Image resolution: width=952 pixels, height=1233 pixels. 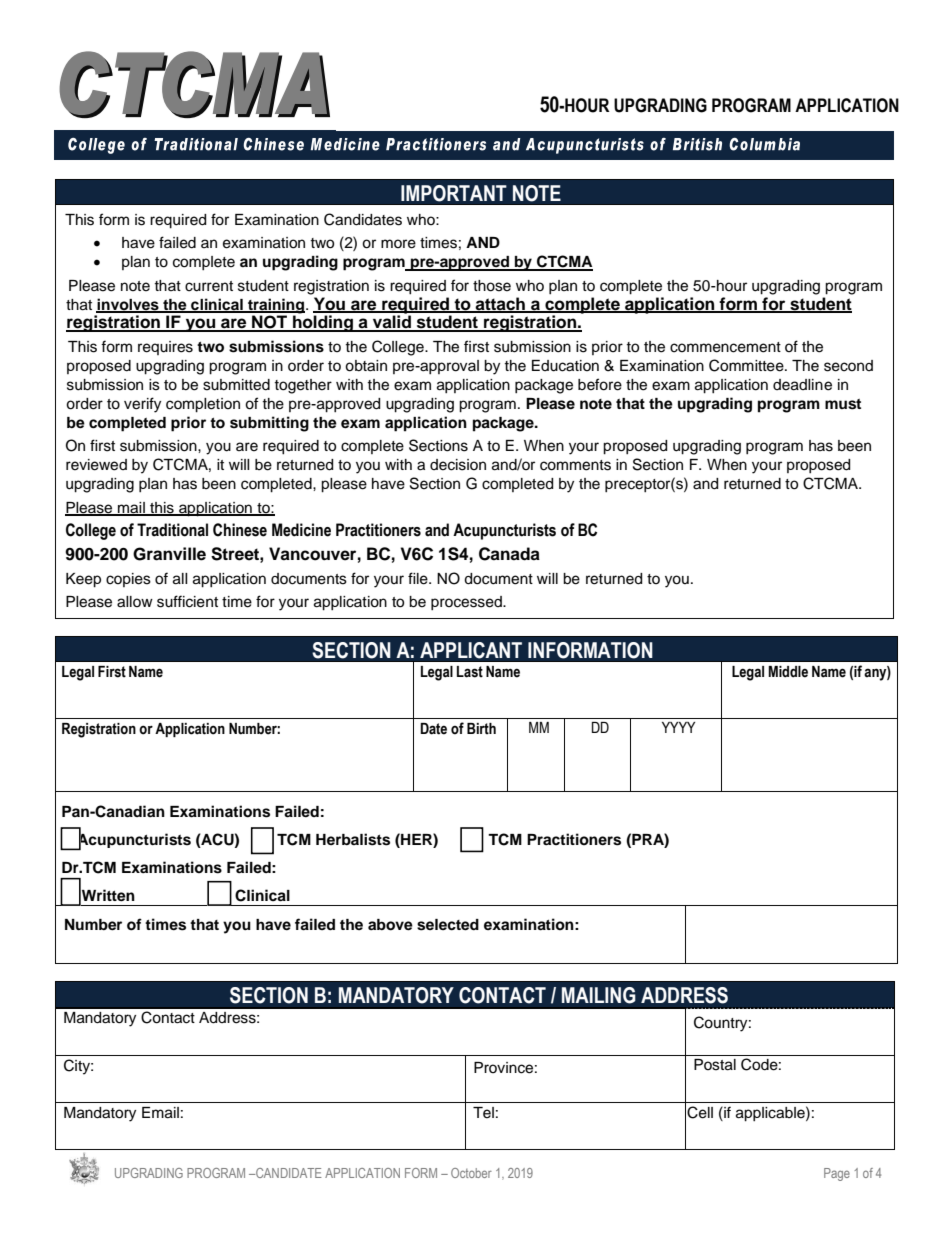 I want to click on October, so click(x=471, y=1173).
